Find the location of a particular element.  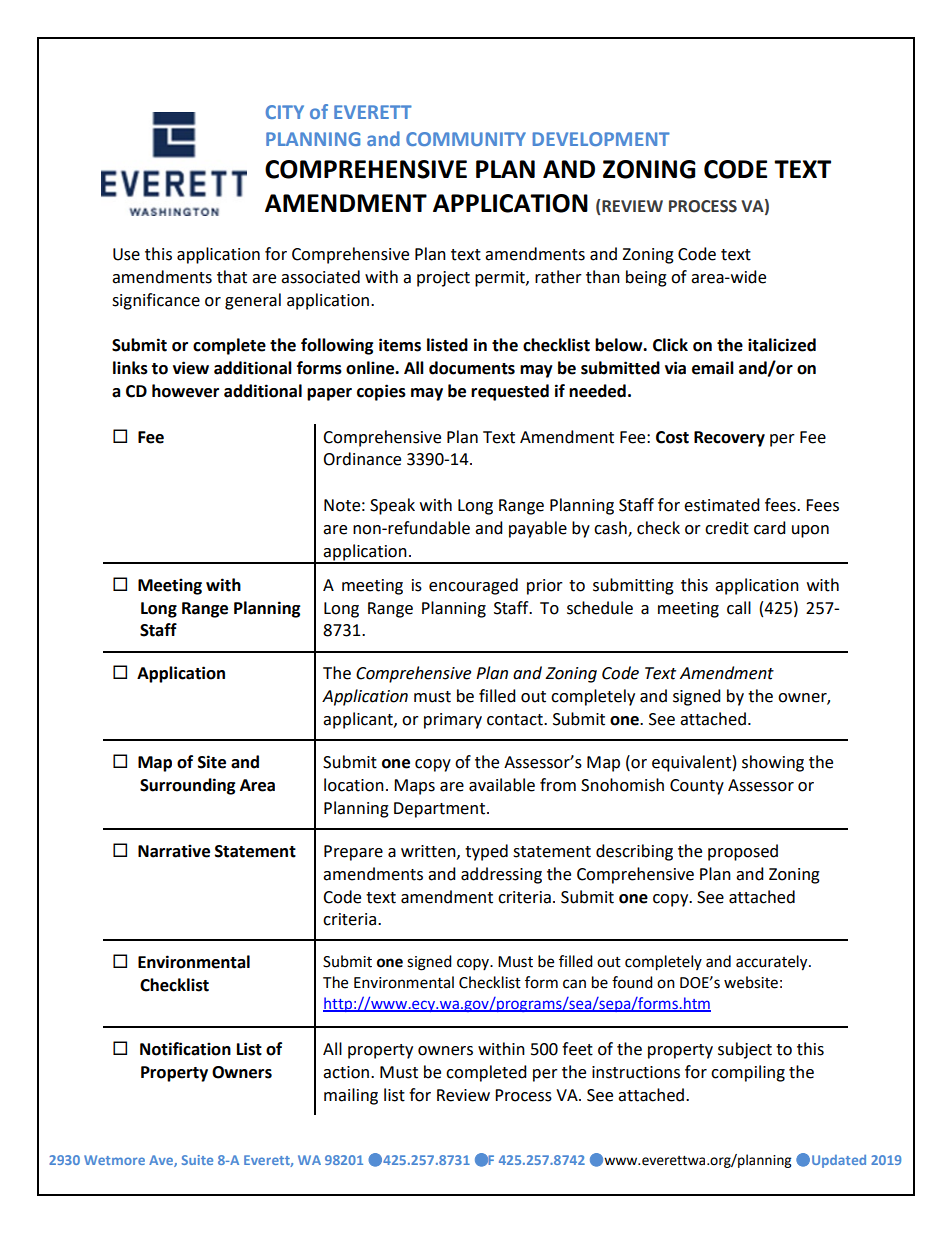

COMMUNITY is located at coordinates (466, 139).
